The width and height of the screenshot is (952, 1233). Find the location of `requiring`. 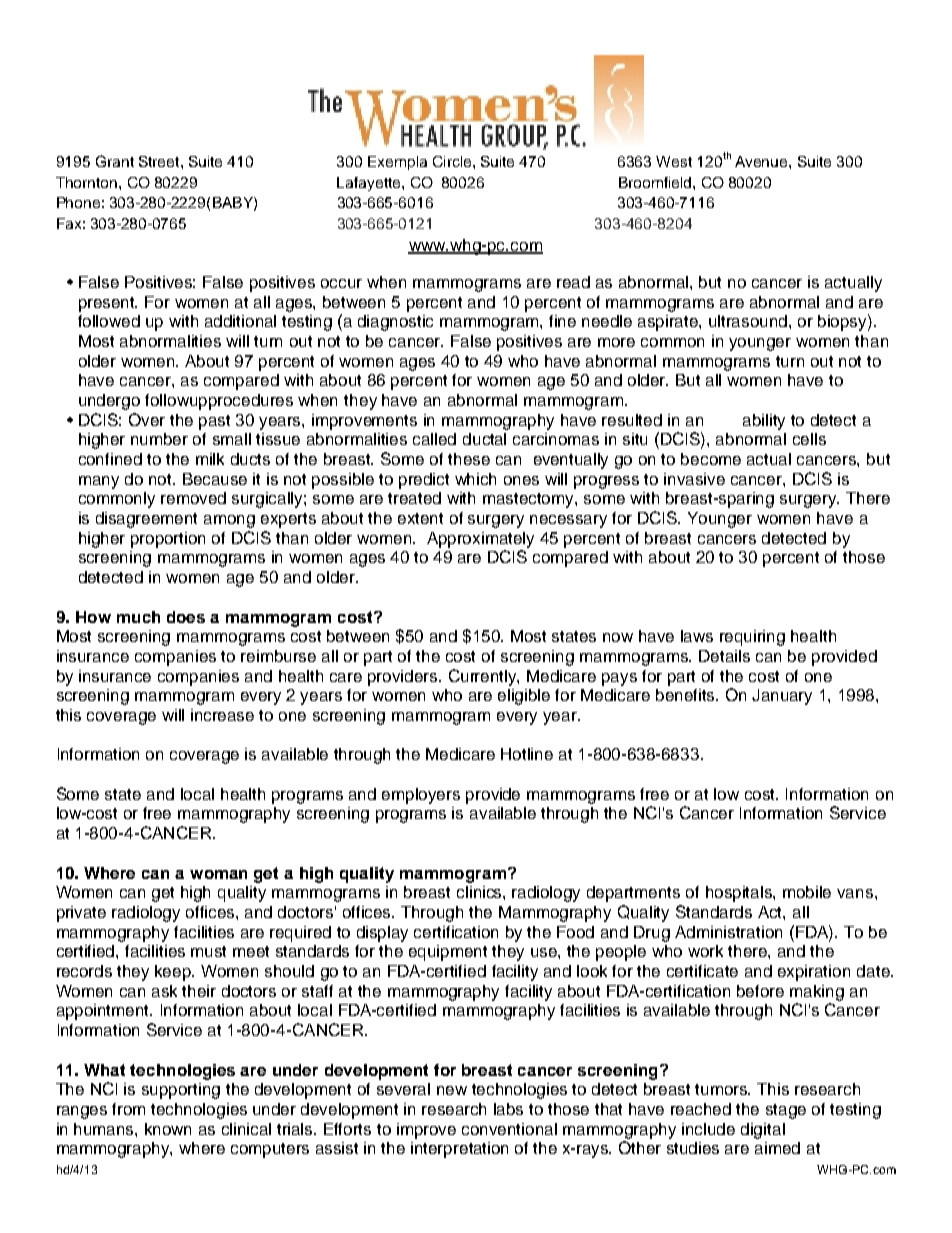

requiring is located at coordinates (752, 638).
